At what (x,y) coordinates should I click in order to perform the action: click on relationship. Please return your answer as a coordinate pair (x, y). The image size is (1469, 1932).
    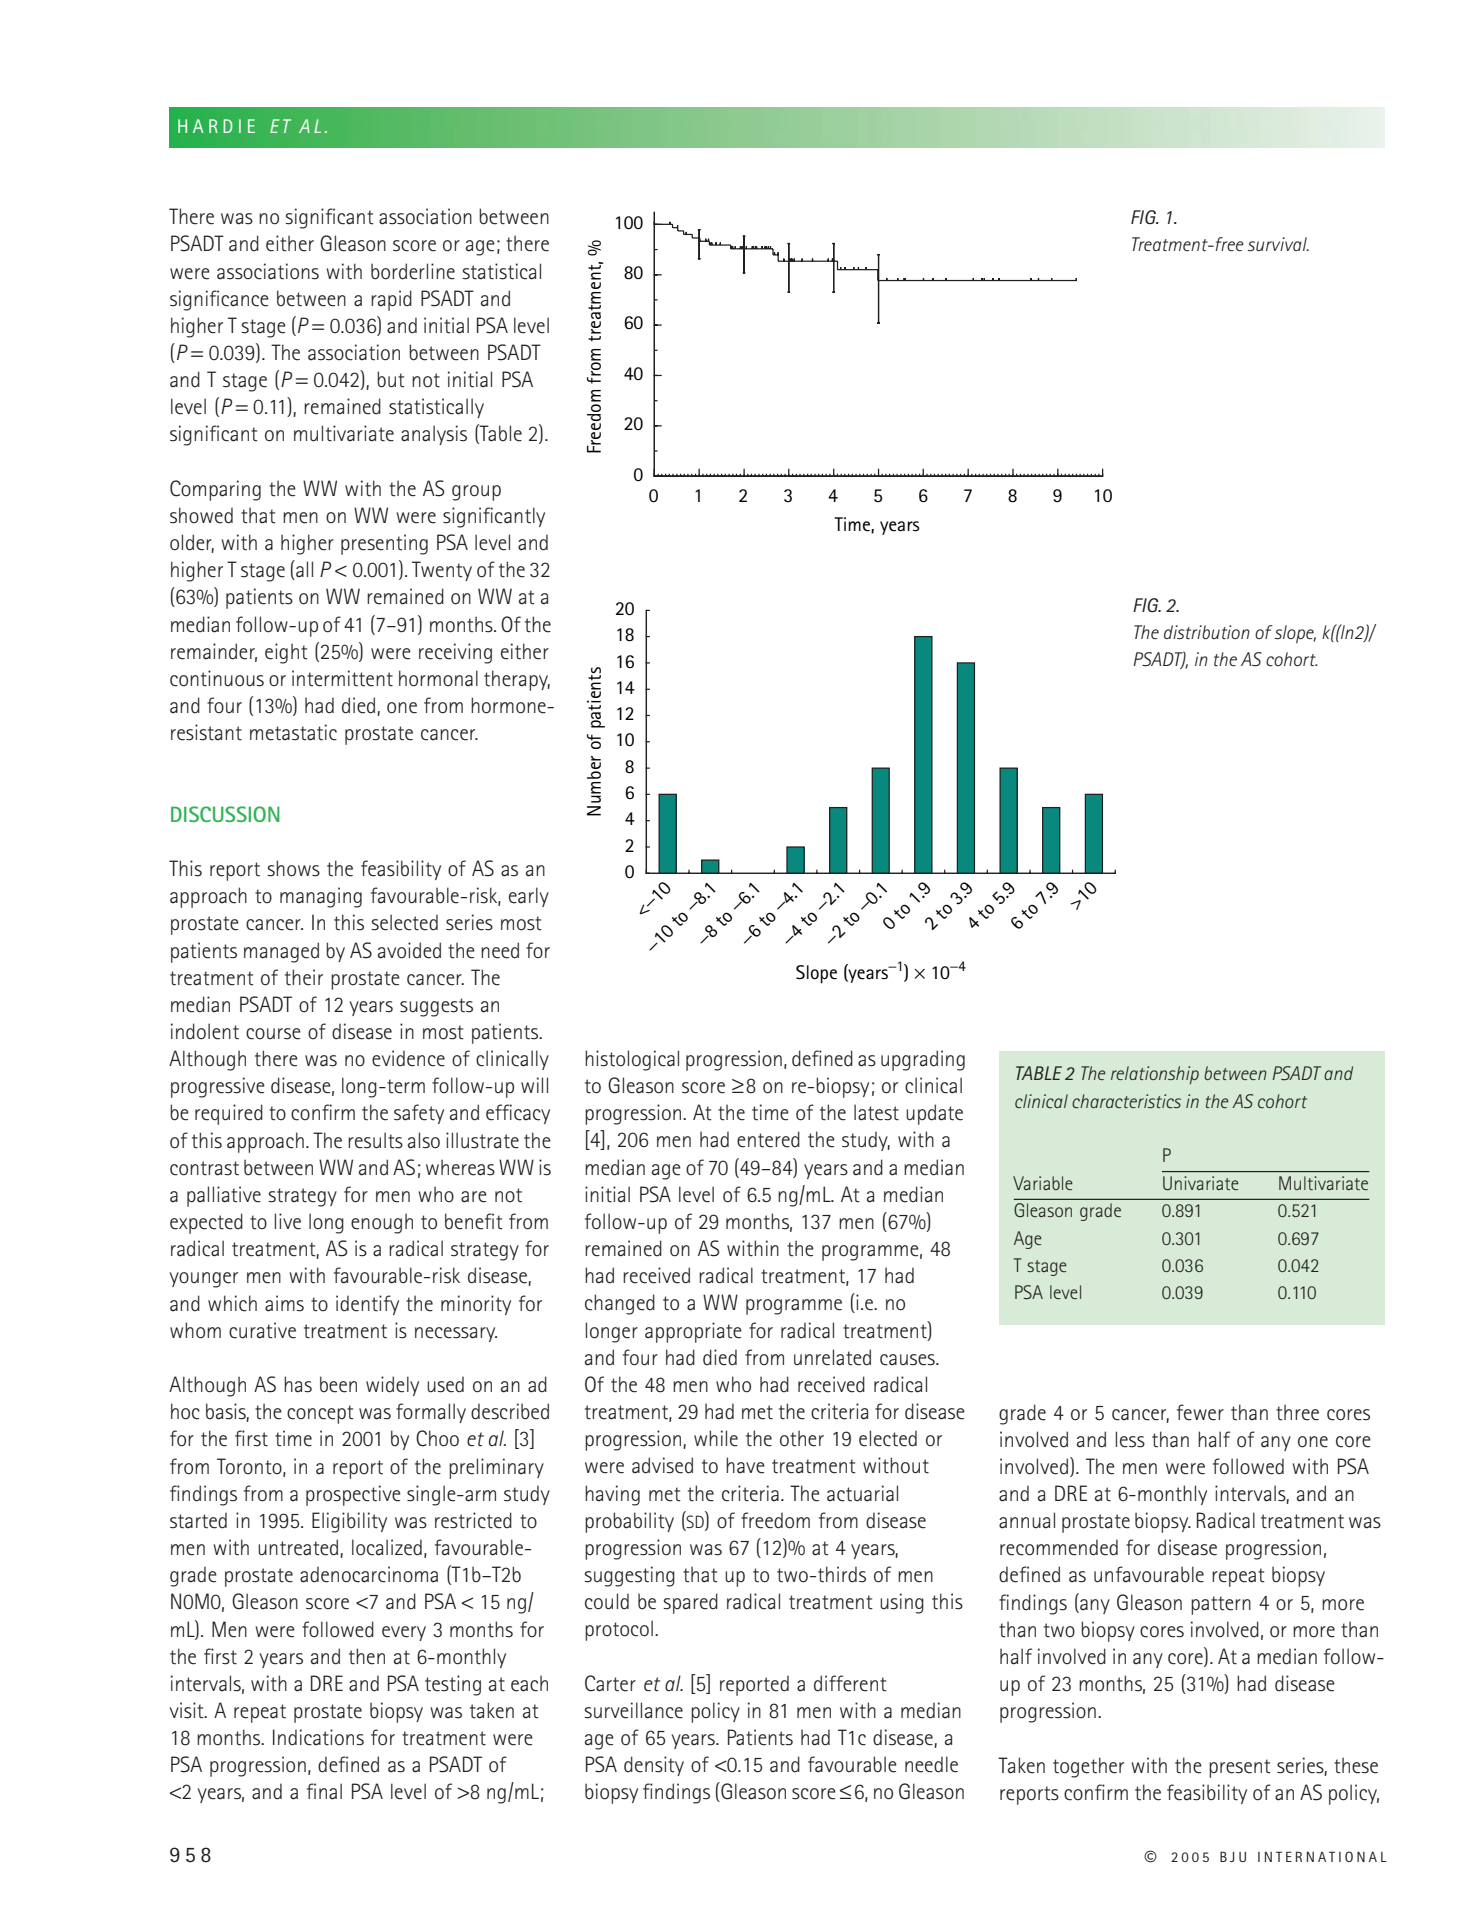
    Looking at the image, I should click on (1155, 1075).
